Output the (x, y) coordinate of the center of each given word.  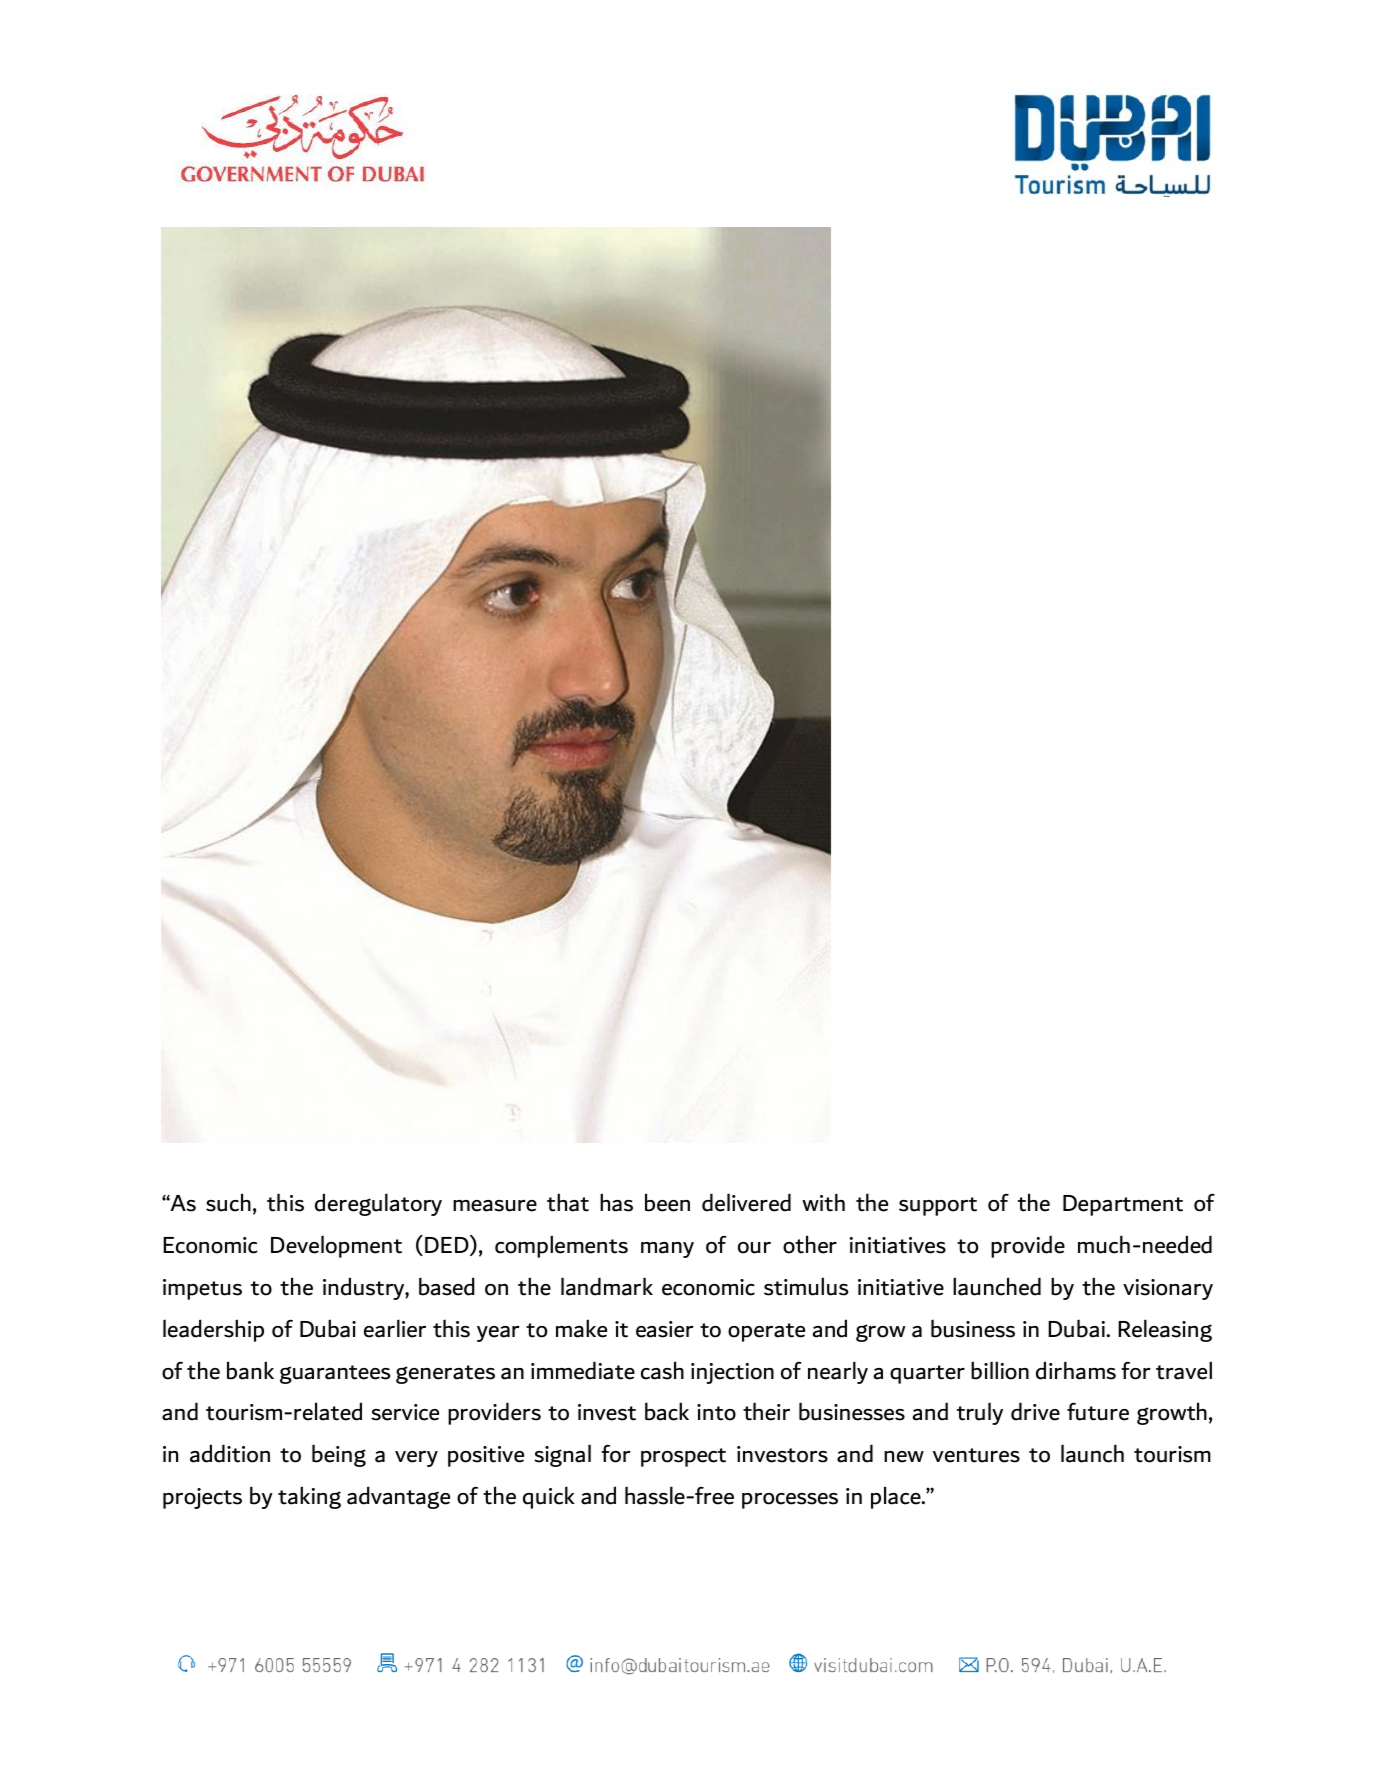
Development (336, 1246)
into (716, 1412)
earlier (395, 1328)
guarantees (335, 1374)
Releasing (1165, 1330)
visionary (1168, 1289)
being (339, 1455)
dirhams (1076, 1370)
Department (1123, 1205)
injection (732, 1373)
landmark (607, 1286)
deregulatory (378, 1204)
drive (1035, 1411)
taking (309, 1497)
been (667, 1202)
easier (665, 1329)
